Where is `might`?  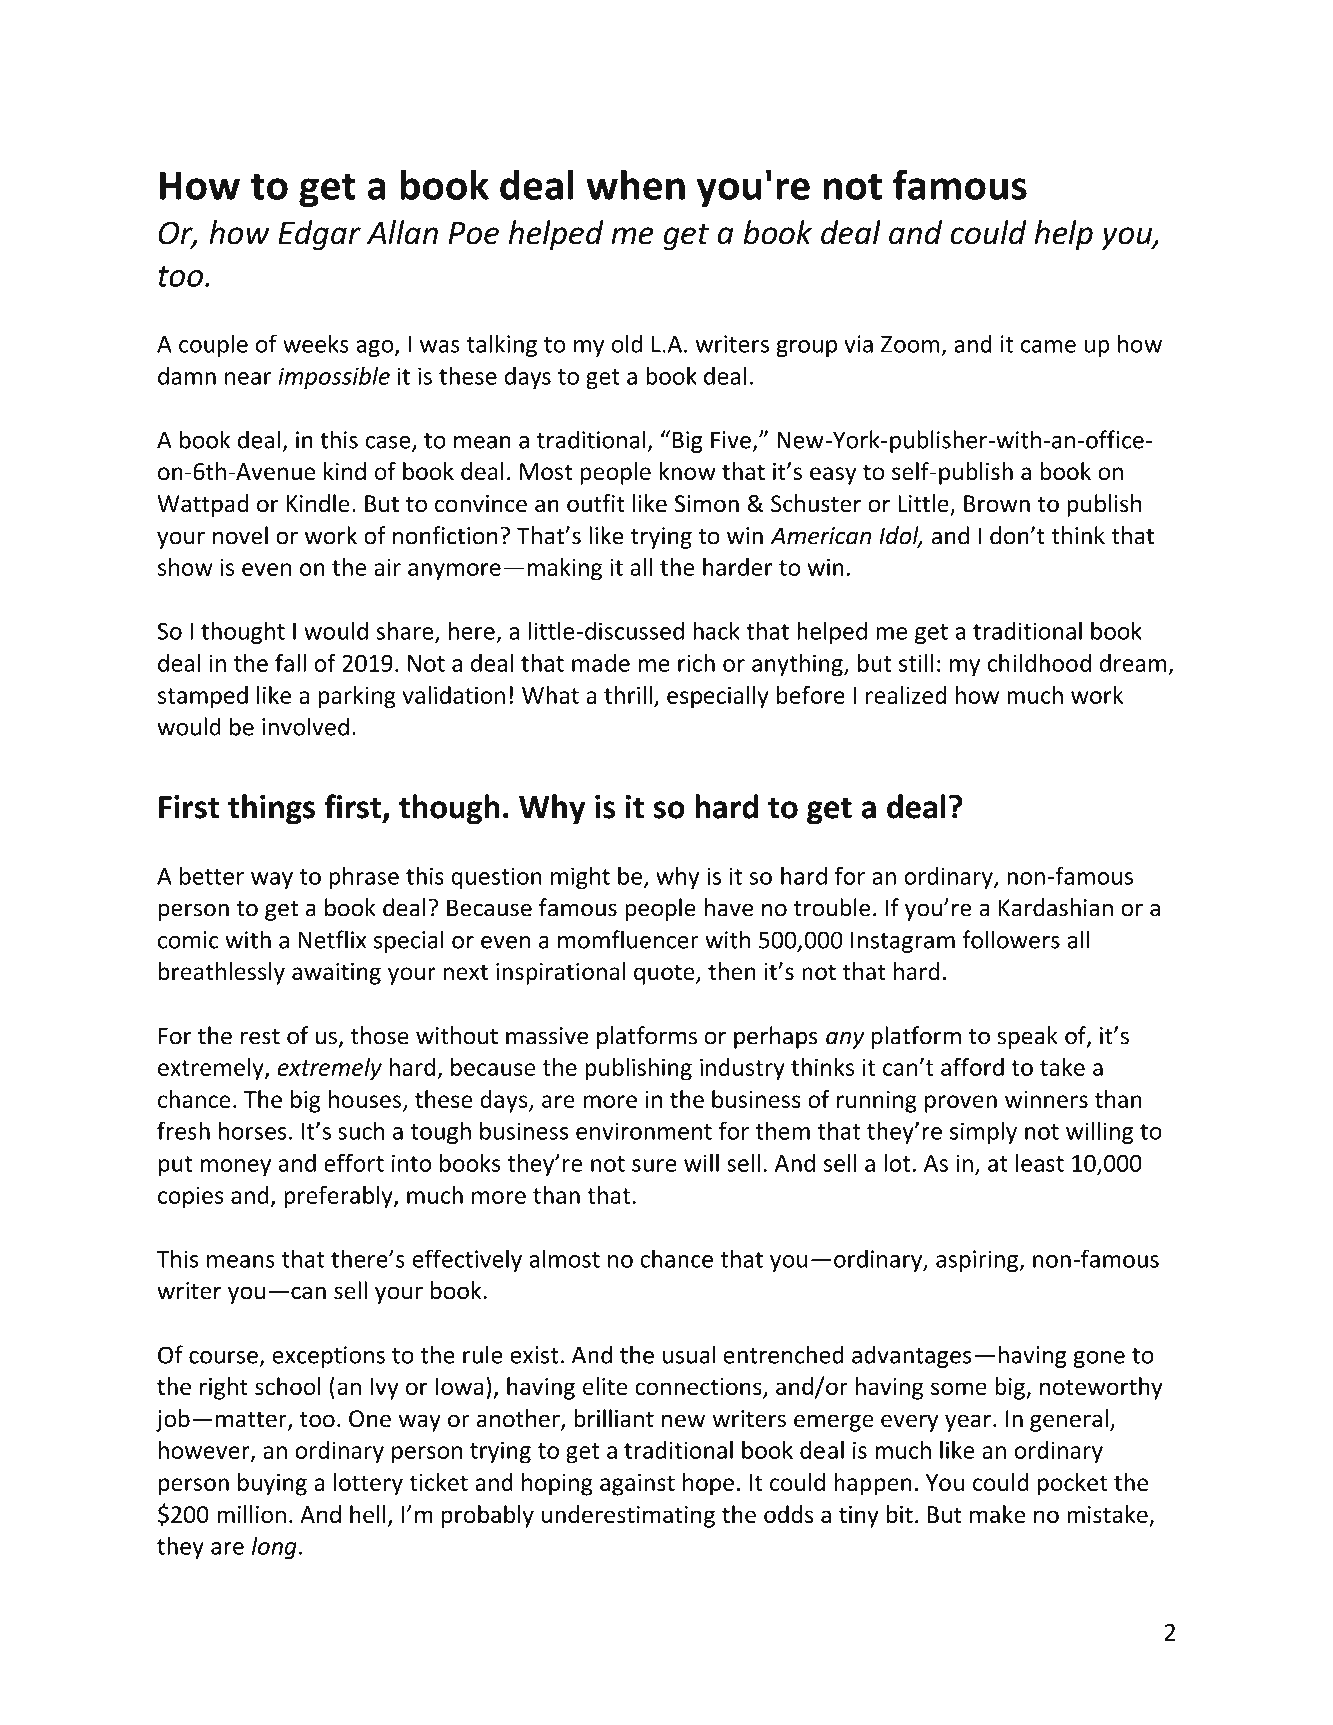 might is located at coordinates (580, 878).
